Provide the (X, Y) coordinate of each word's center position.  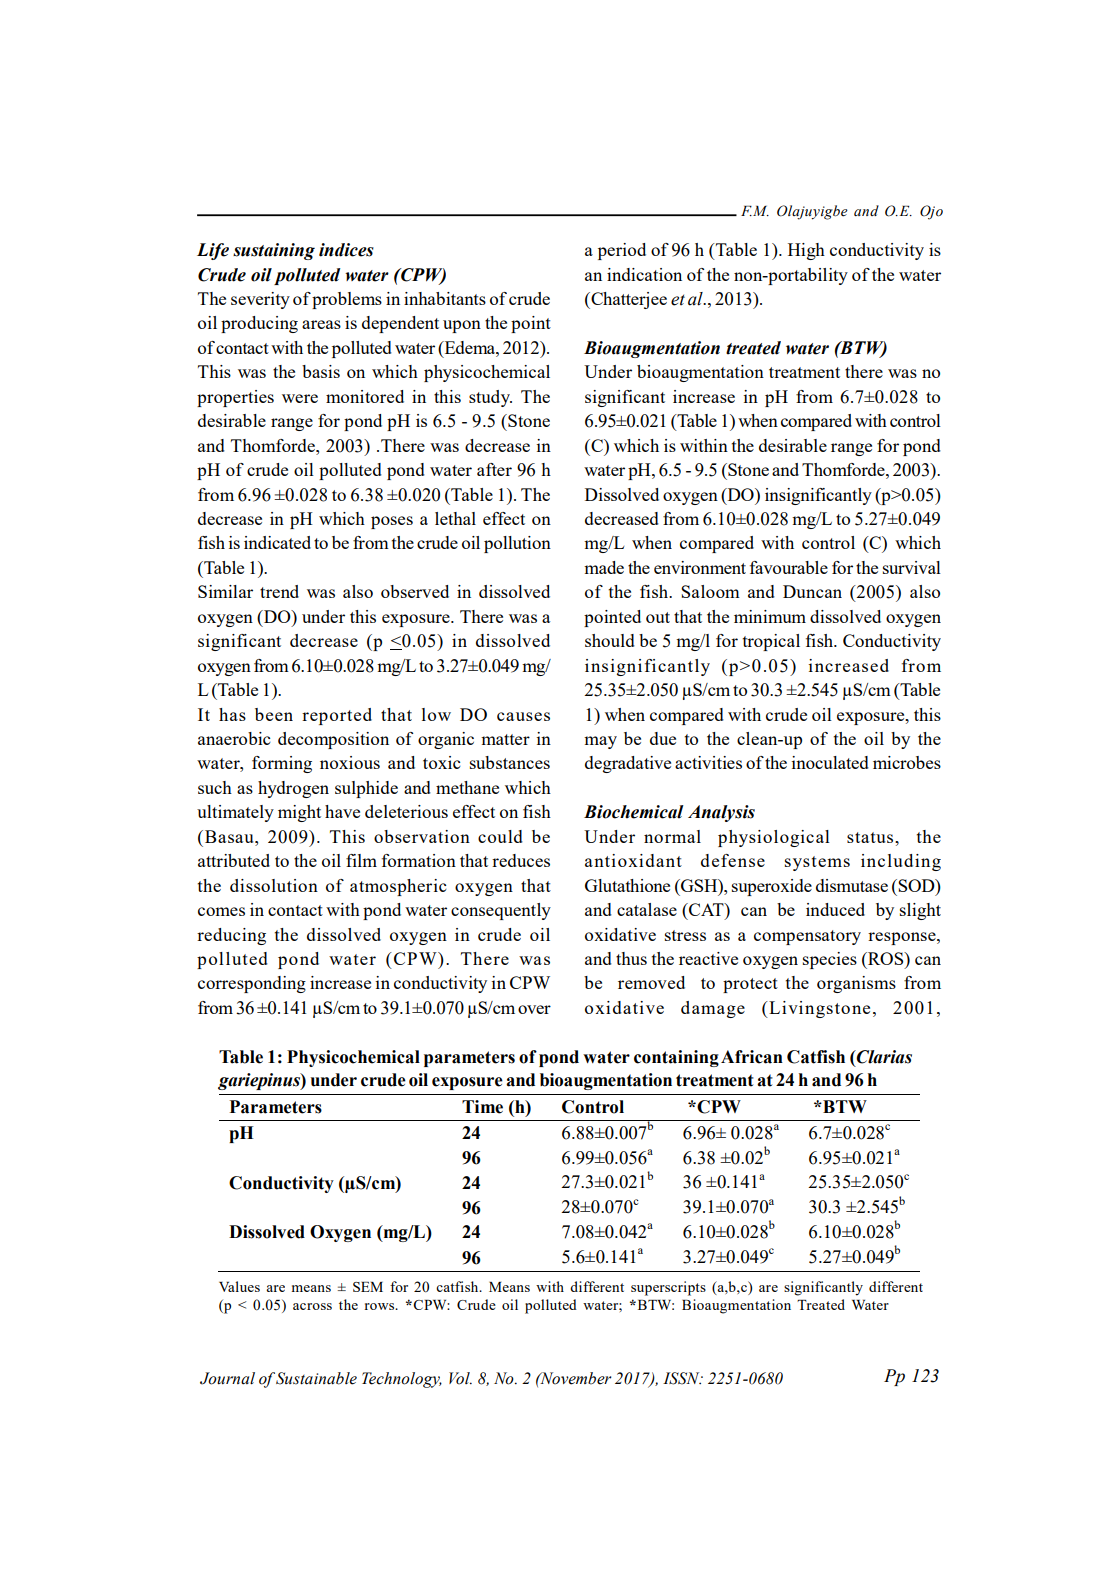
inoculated (830, 762)
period (622, 251)
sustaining (274, 251)
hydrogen (293, 789)
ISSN (682, 1378)
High (806, 251)
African (752, 1057)
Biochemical (634, 812)
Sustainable (316, 1378)
